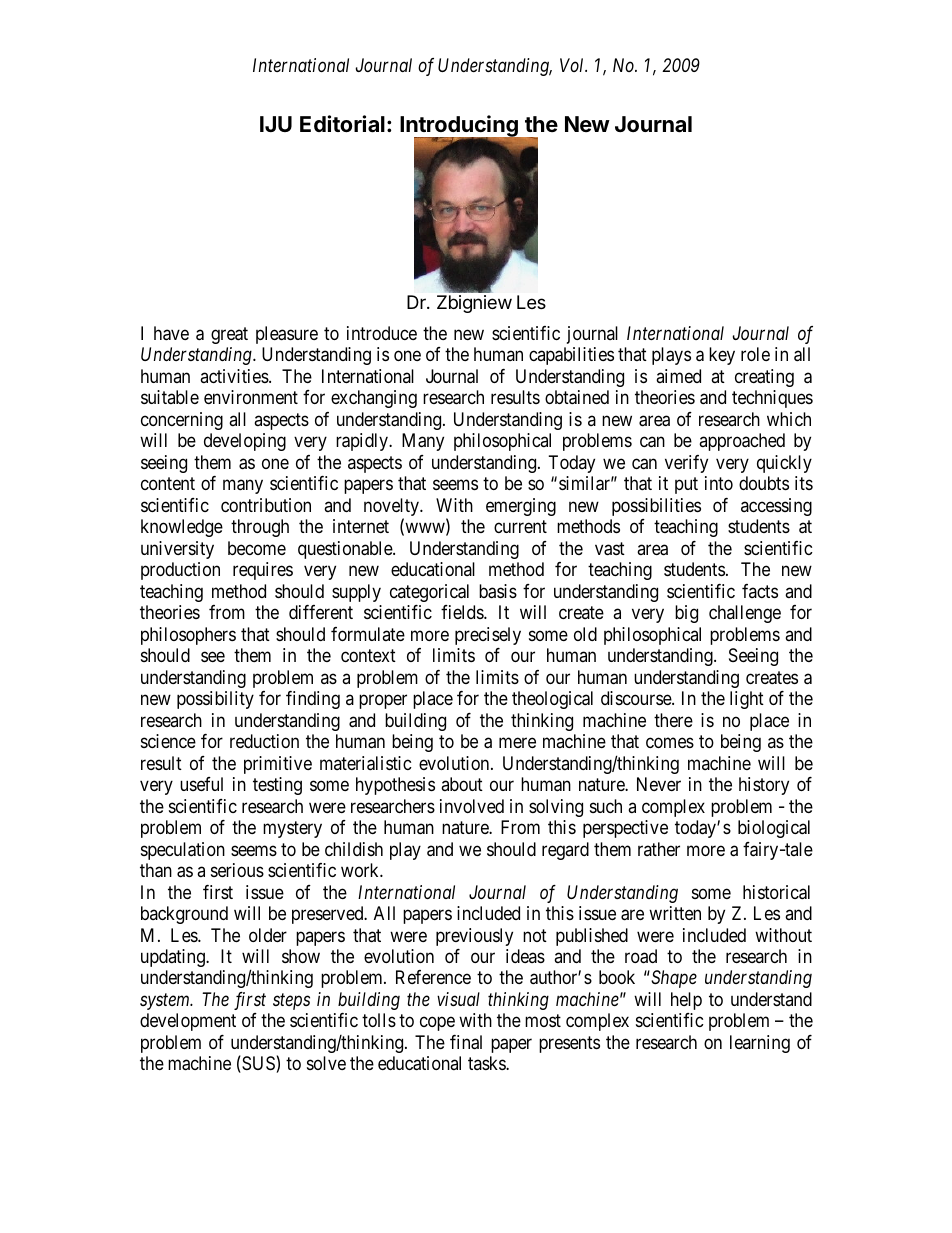 The width and height of the screenshot is (952, 1233). I want to click on Editorial, so click(342, 124).
